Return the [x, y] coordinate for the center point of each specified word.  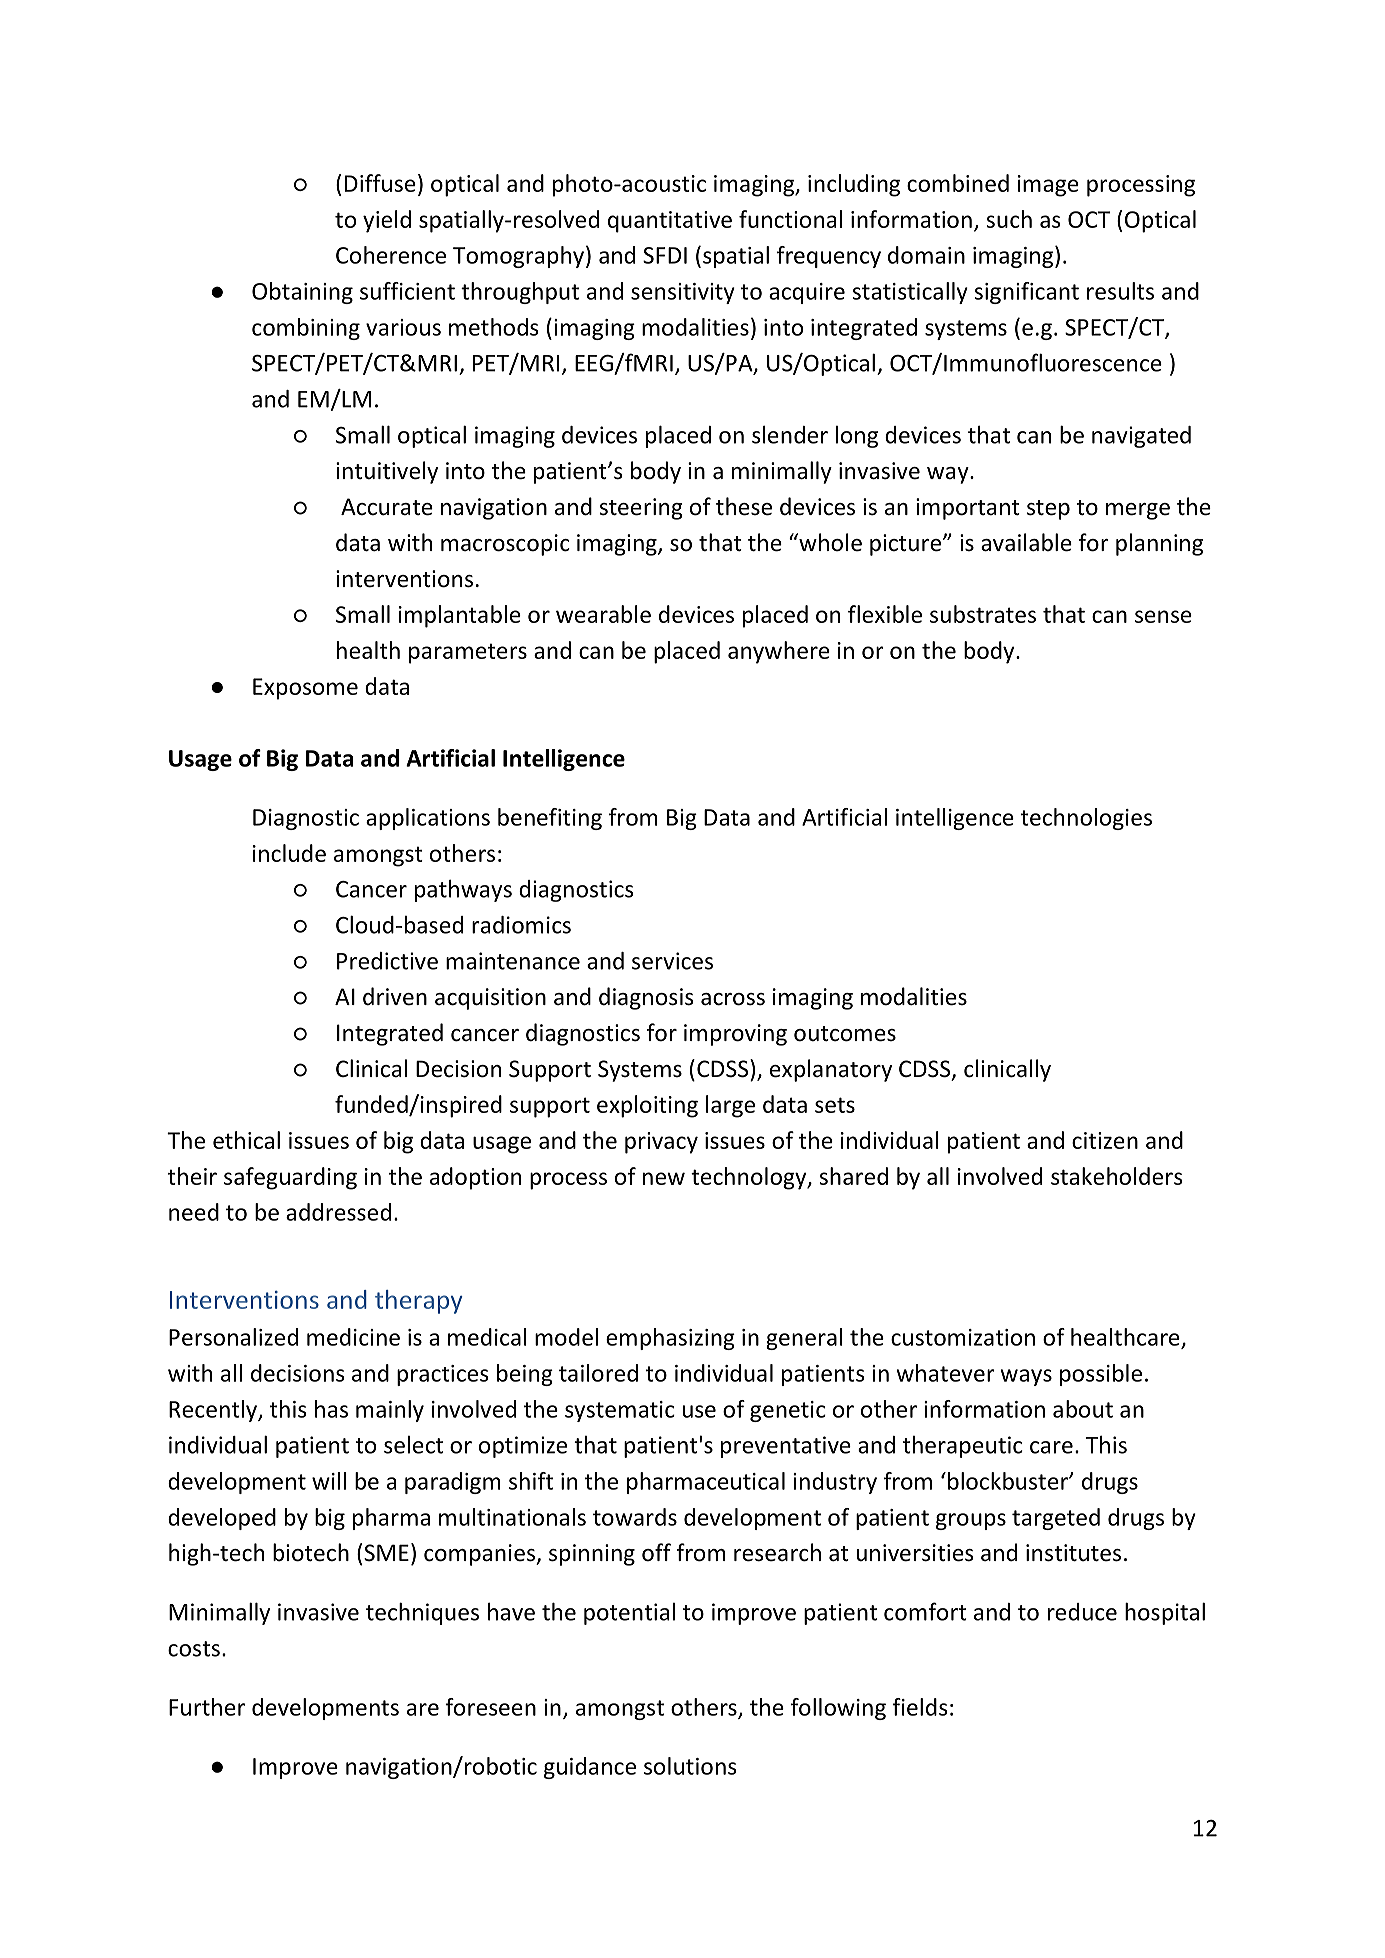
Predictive [387, 961]
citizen [1105, 1140]
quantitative [670, 222]
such [1009, 219]
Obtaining [302, 293]
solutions [690, 1766]
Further [207, 1707]
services [672, 961]
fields [920, 1707]
